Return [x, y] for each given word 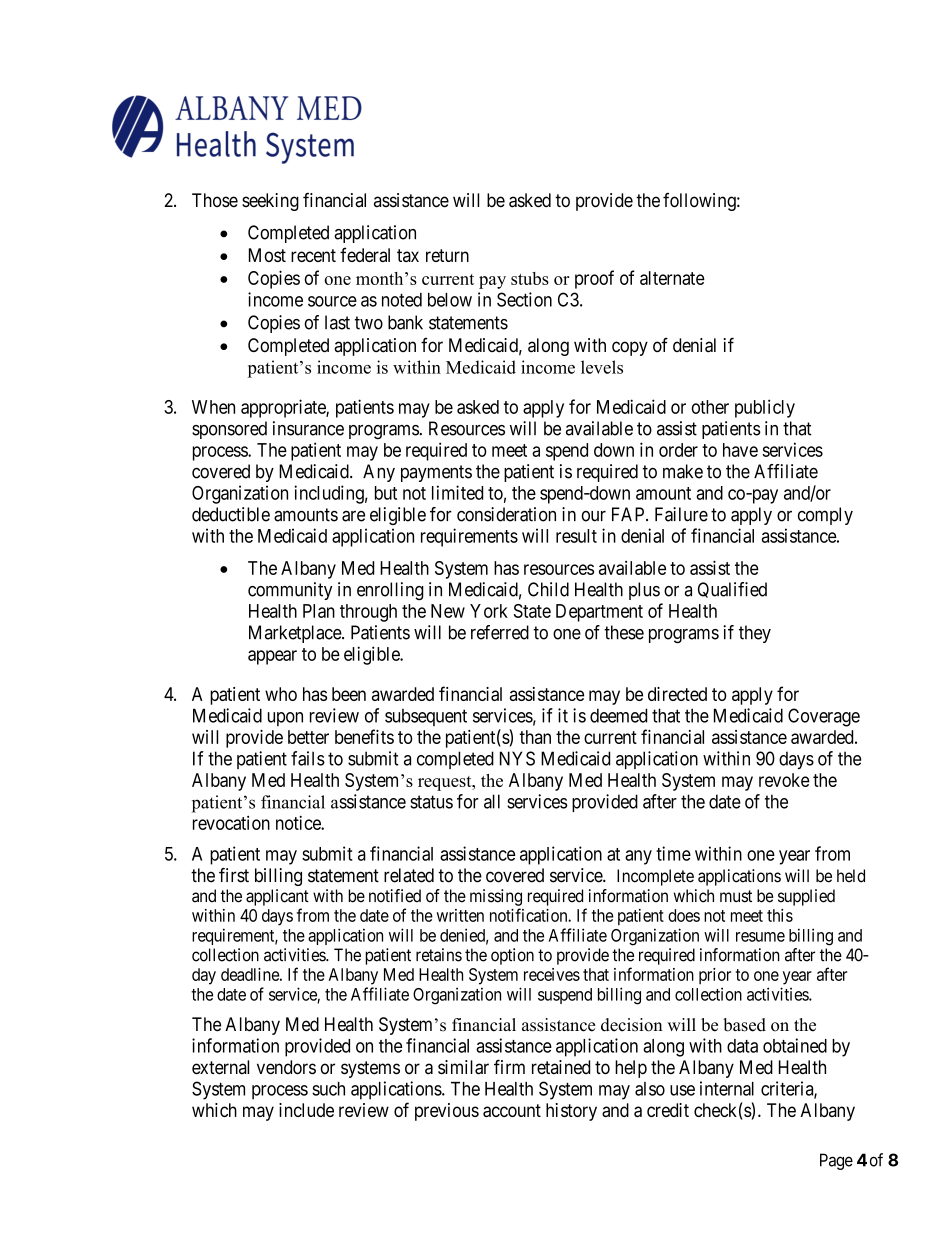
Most [267, 255]
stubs [530, 278]
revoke [784, 780]
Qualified [732, 590]
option [512, 956]
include [306, 1110]
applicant [277, 897]
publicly [765, 408]
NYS [517, 758]
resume [760, 937]
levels [602, 367]
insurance [308, 428]
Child [548, 589]
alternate [672, 278]
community [290, 591]
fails [308, 758]
